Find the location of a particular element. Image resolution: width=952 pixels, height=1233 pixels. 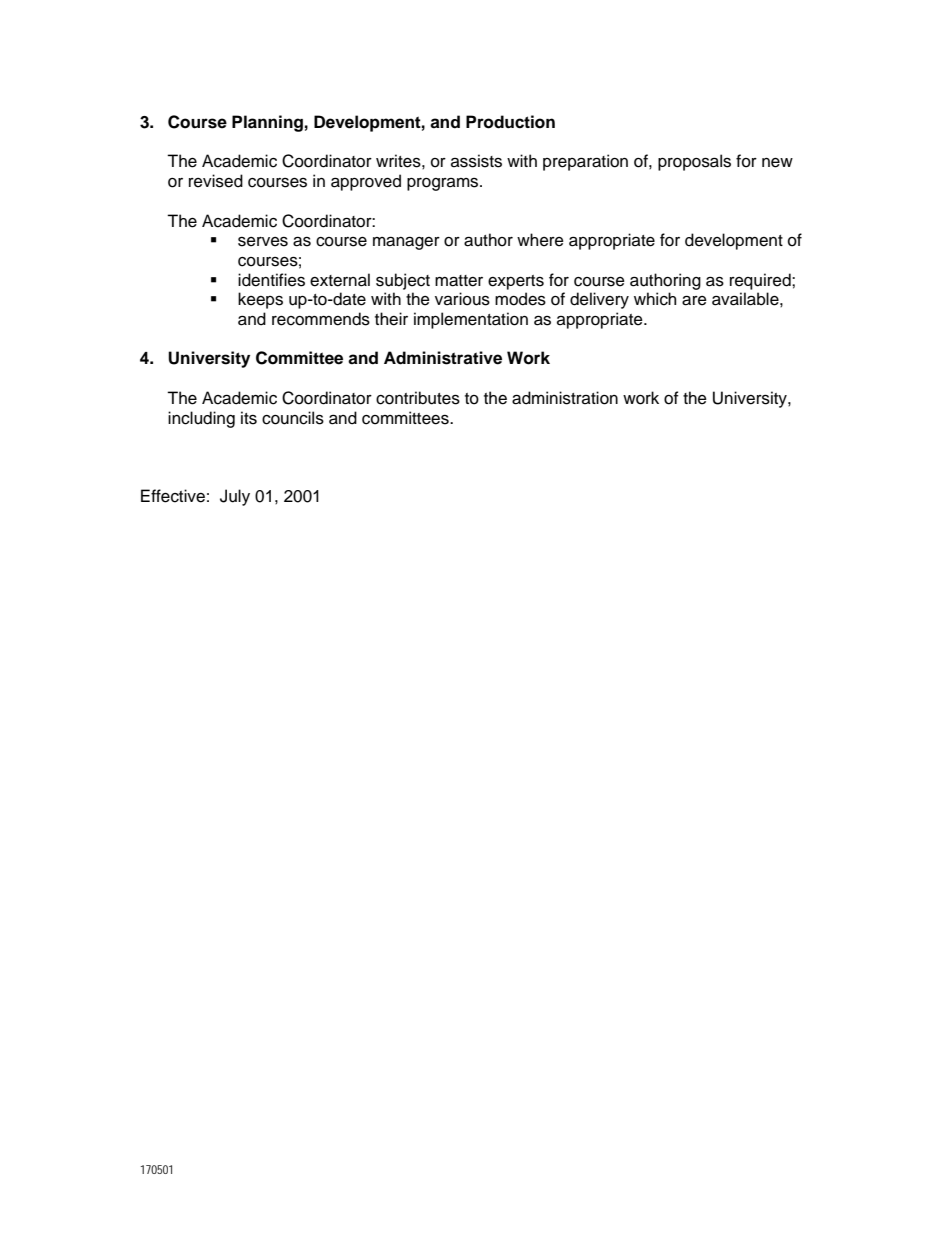

Production is located at coordinates (510, 122).
